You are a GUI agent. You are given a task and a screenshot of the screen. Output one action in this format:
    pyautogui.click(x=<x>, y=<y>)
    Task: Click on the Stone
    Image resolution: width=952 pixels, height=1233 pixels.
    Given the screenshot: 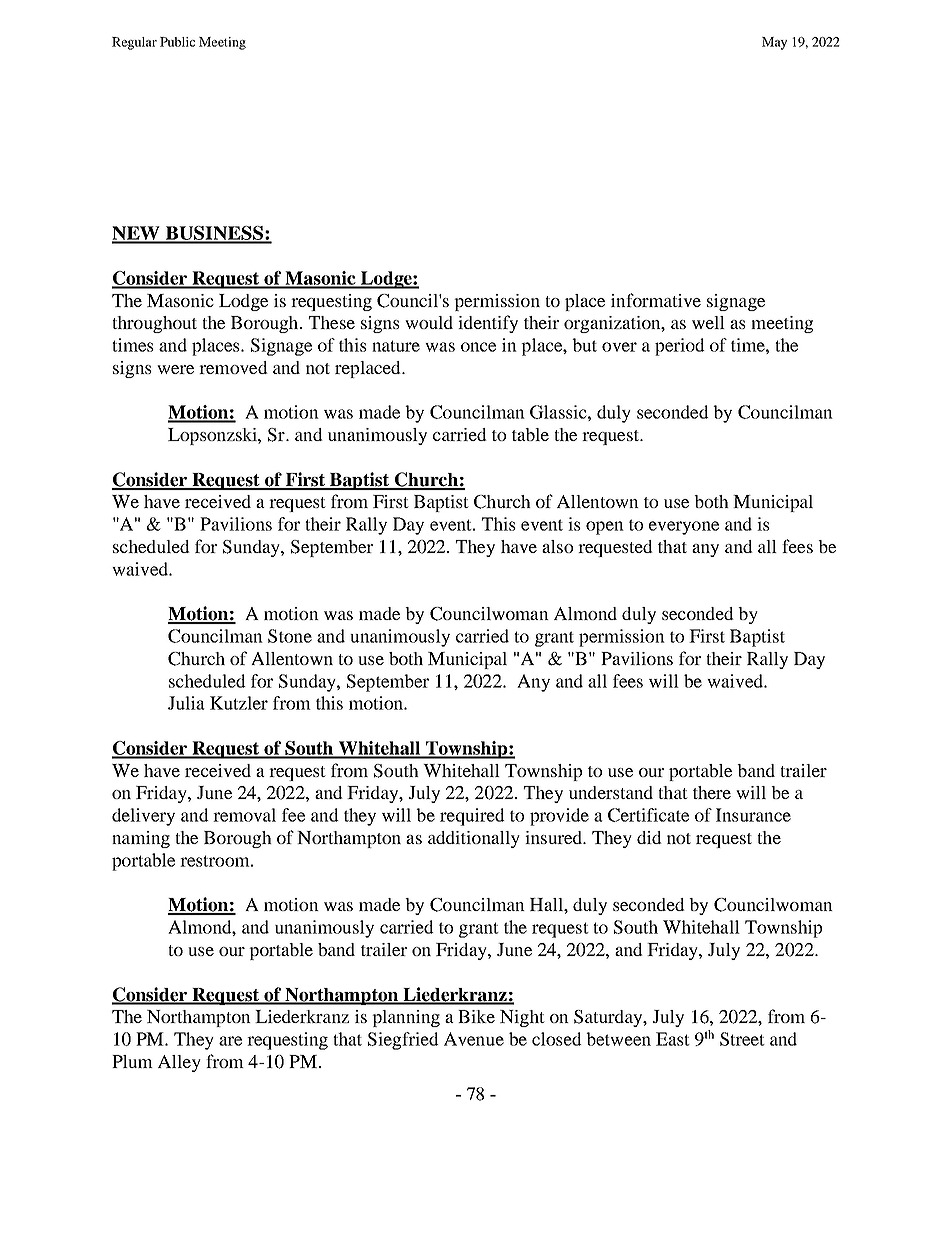 What is the action you would take?
    pyautogui.click(x=290, y=636)
